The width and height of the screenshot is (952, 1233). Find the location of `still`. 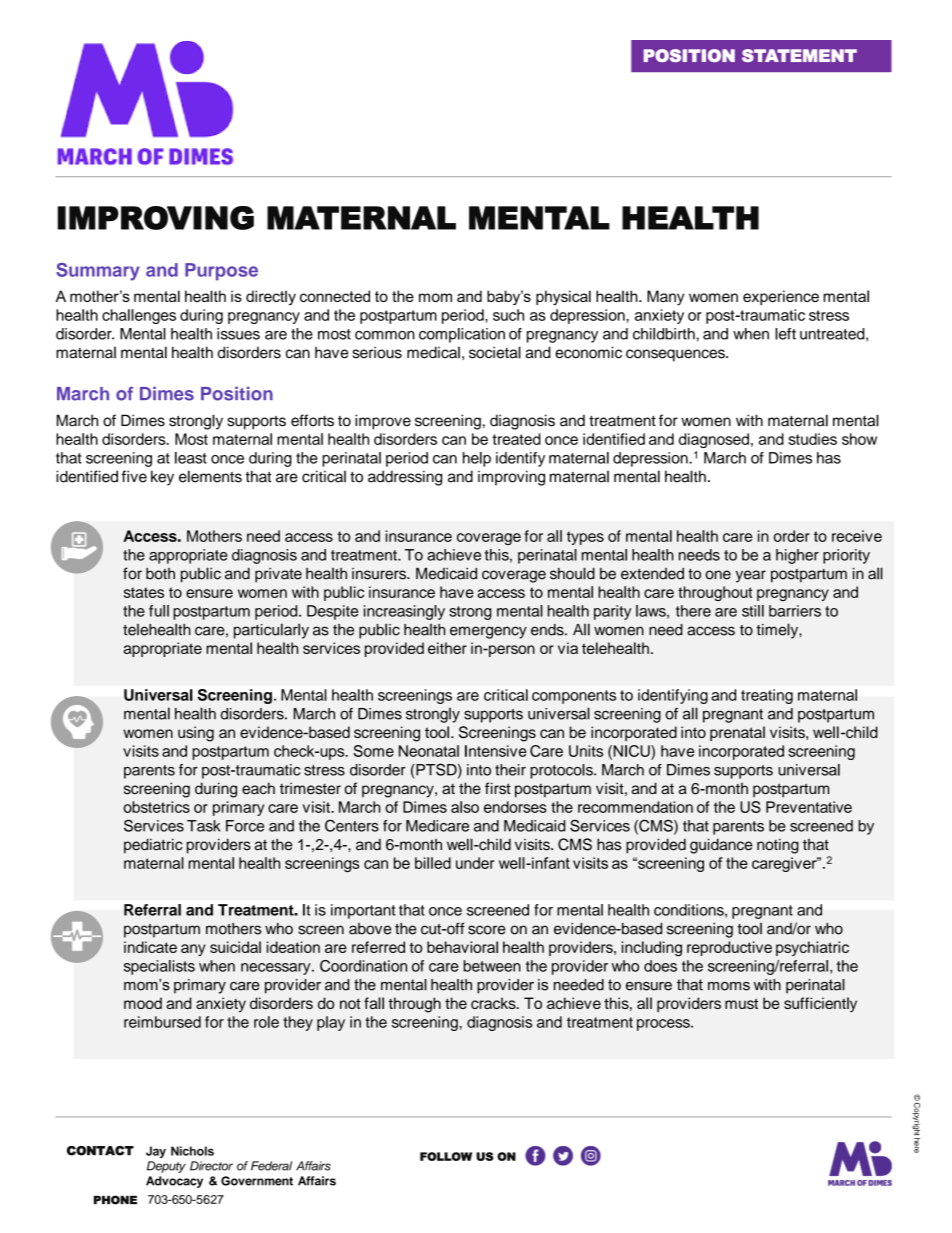

still is located at coordinates (753, 611).
